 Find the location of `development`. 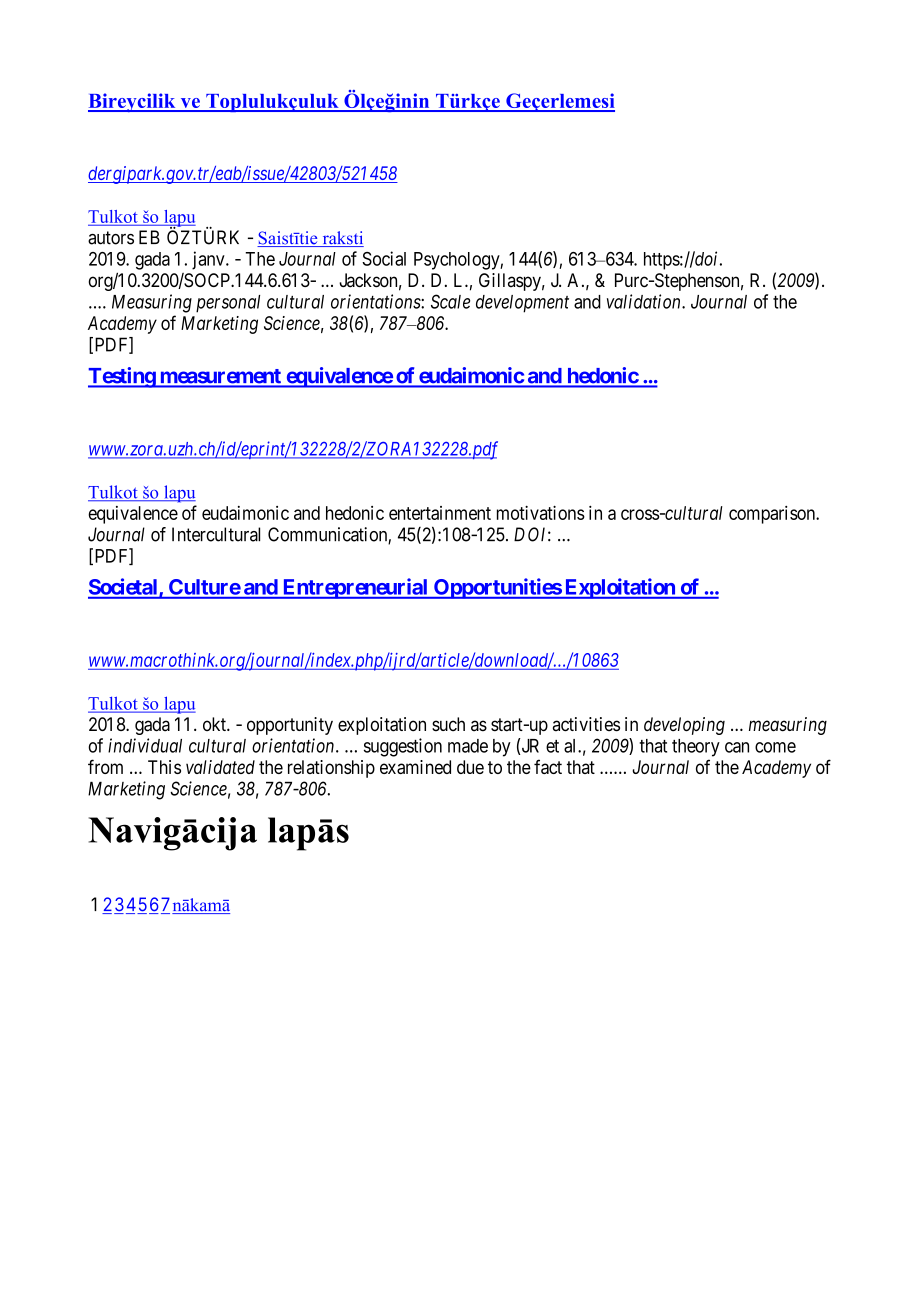

development is located at coordinates (522, 304).
